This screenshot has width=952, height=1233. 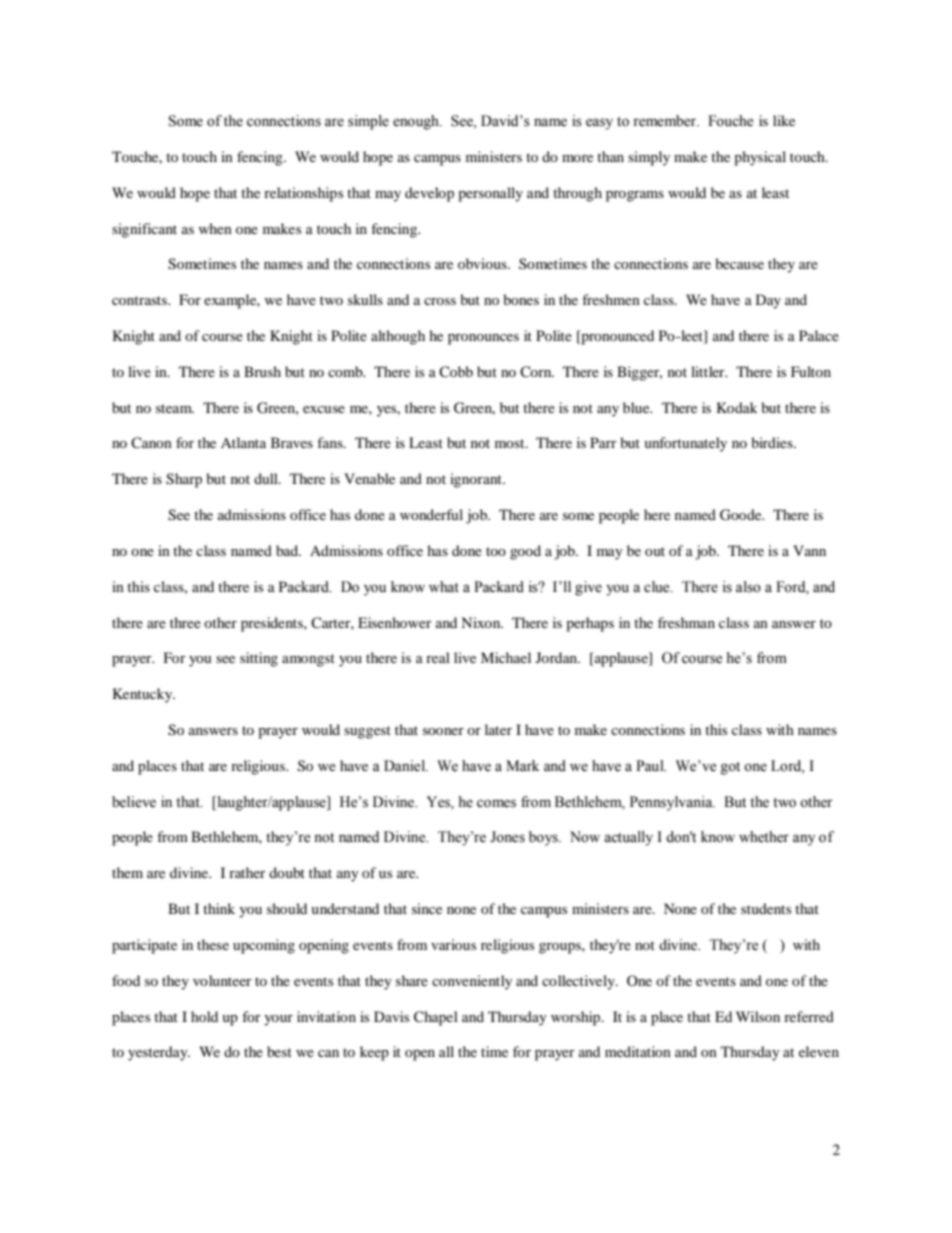 What do you see at coordinates (760, 158) in the screenshot?
I see `physical` at bounding box center [760, 158].
